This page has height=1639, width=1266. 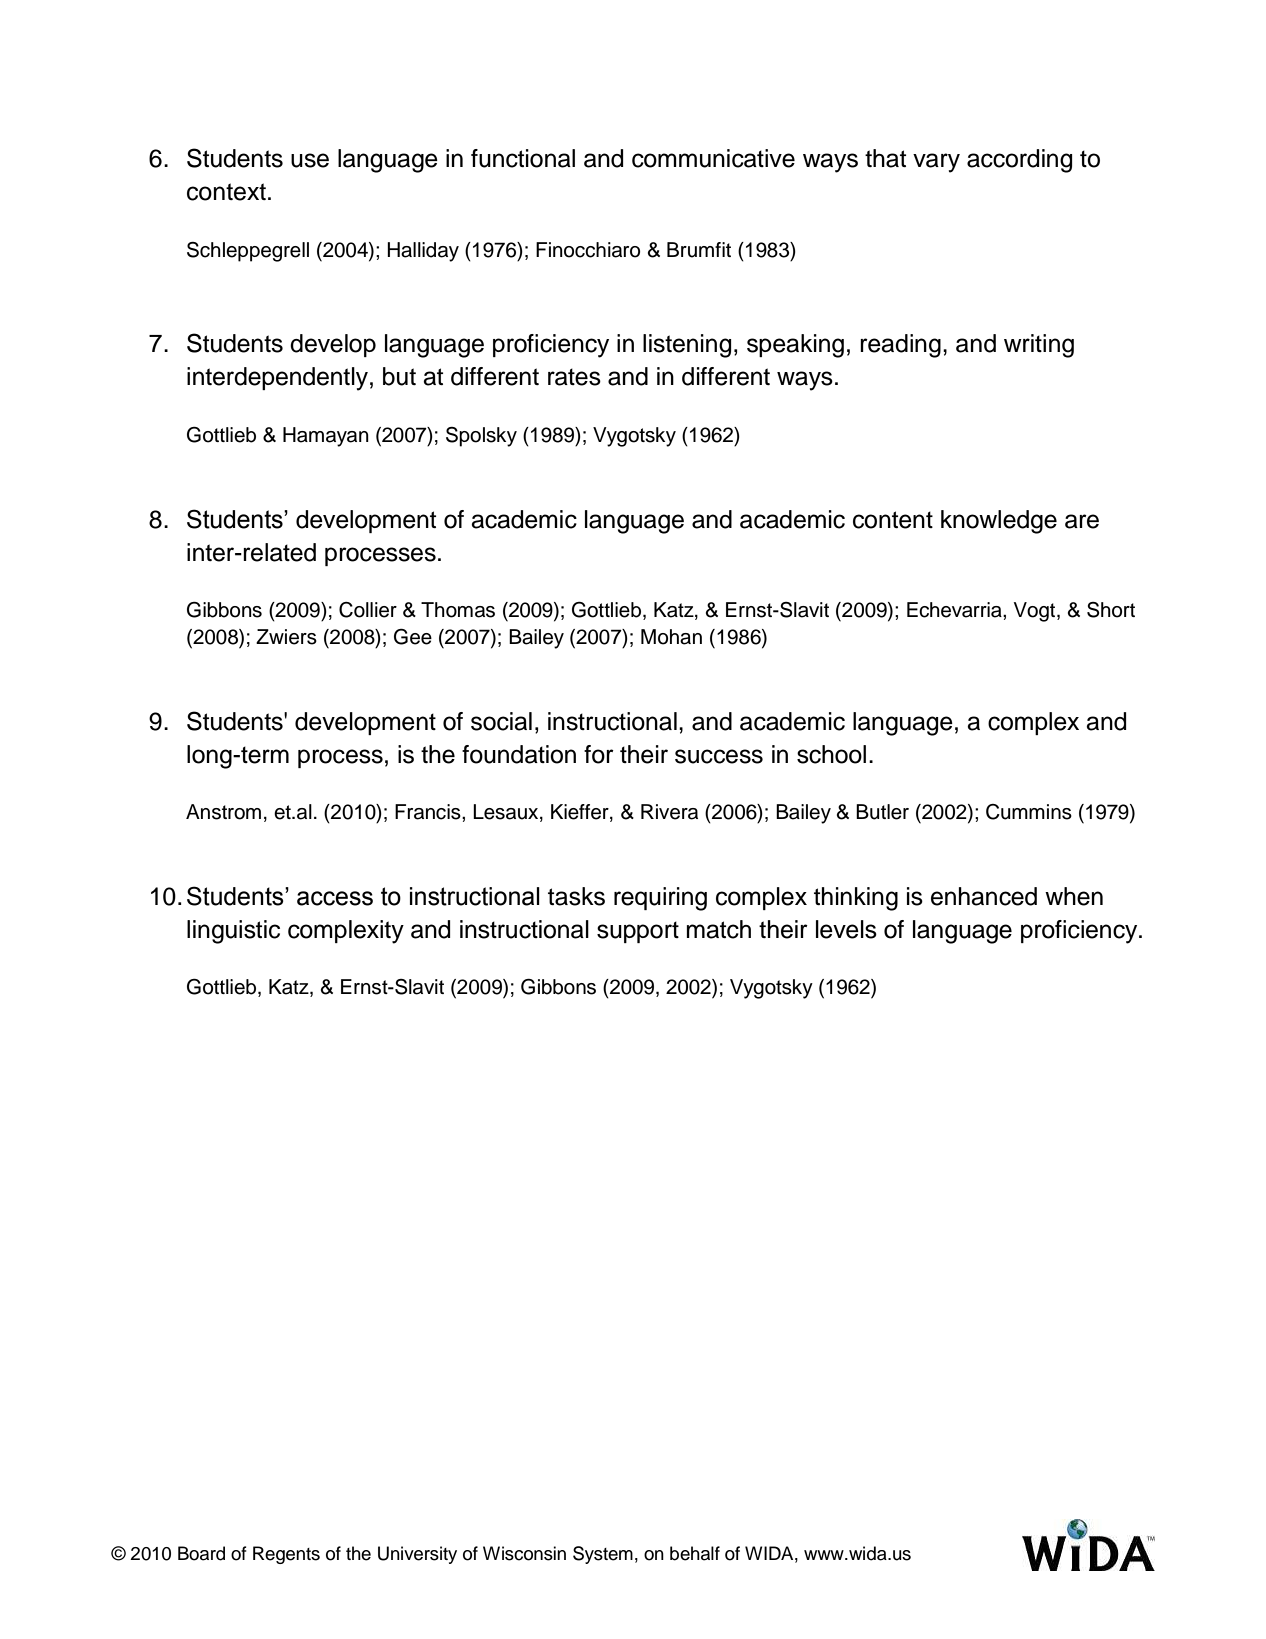 What do you see at coordinates (368, 610) in the page?
I see `Collier` at bounding box center [368, 610].
